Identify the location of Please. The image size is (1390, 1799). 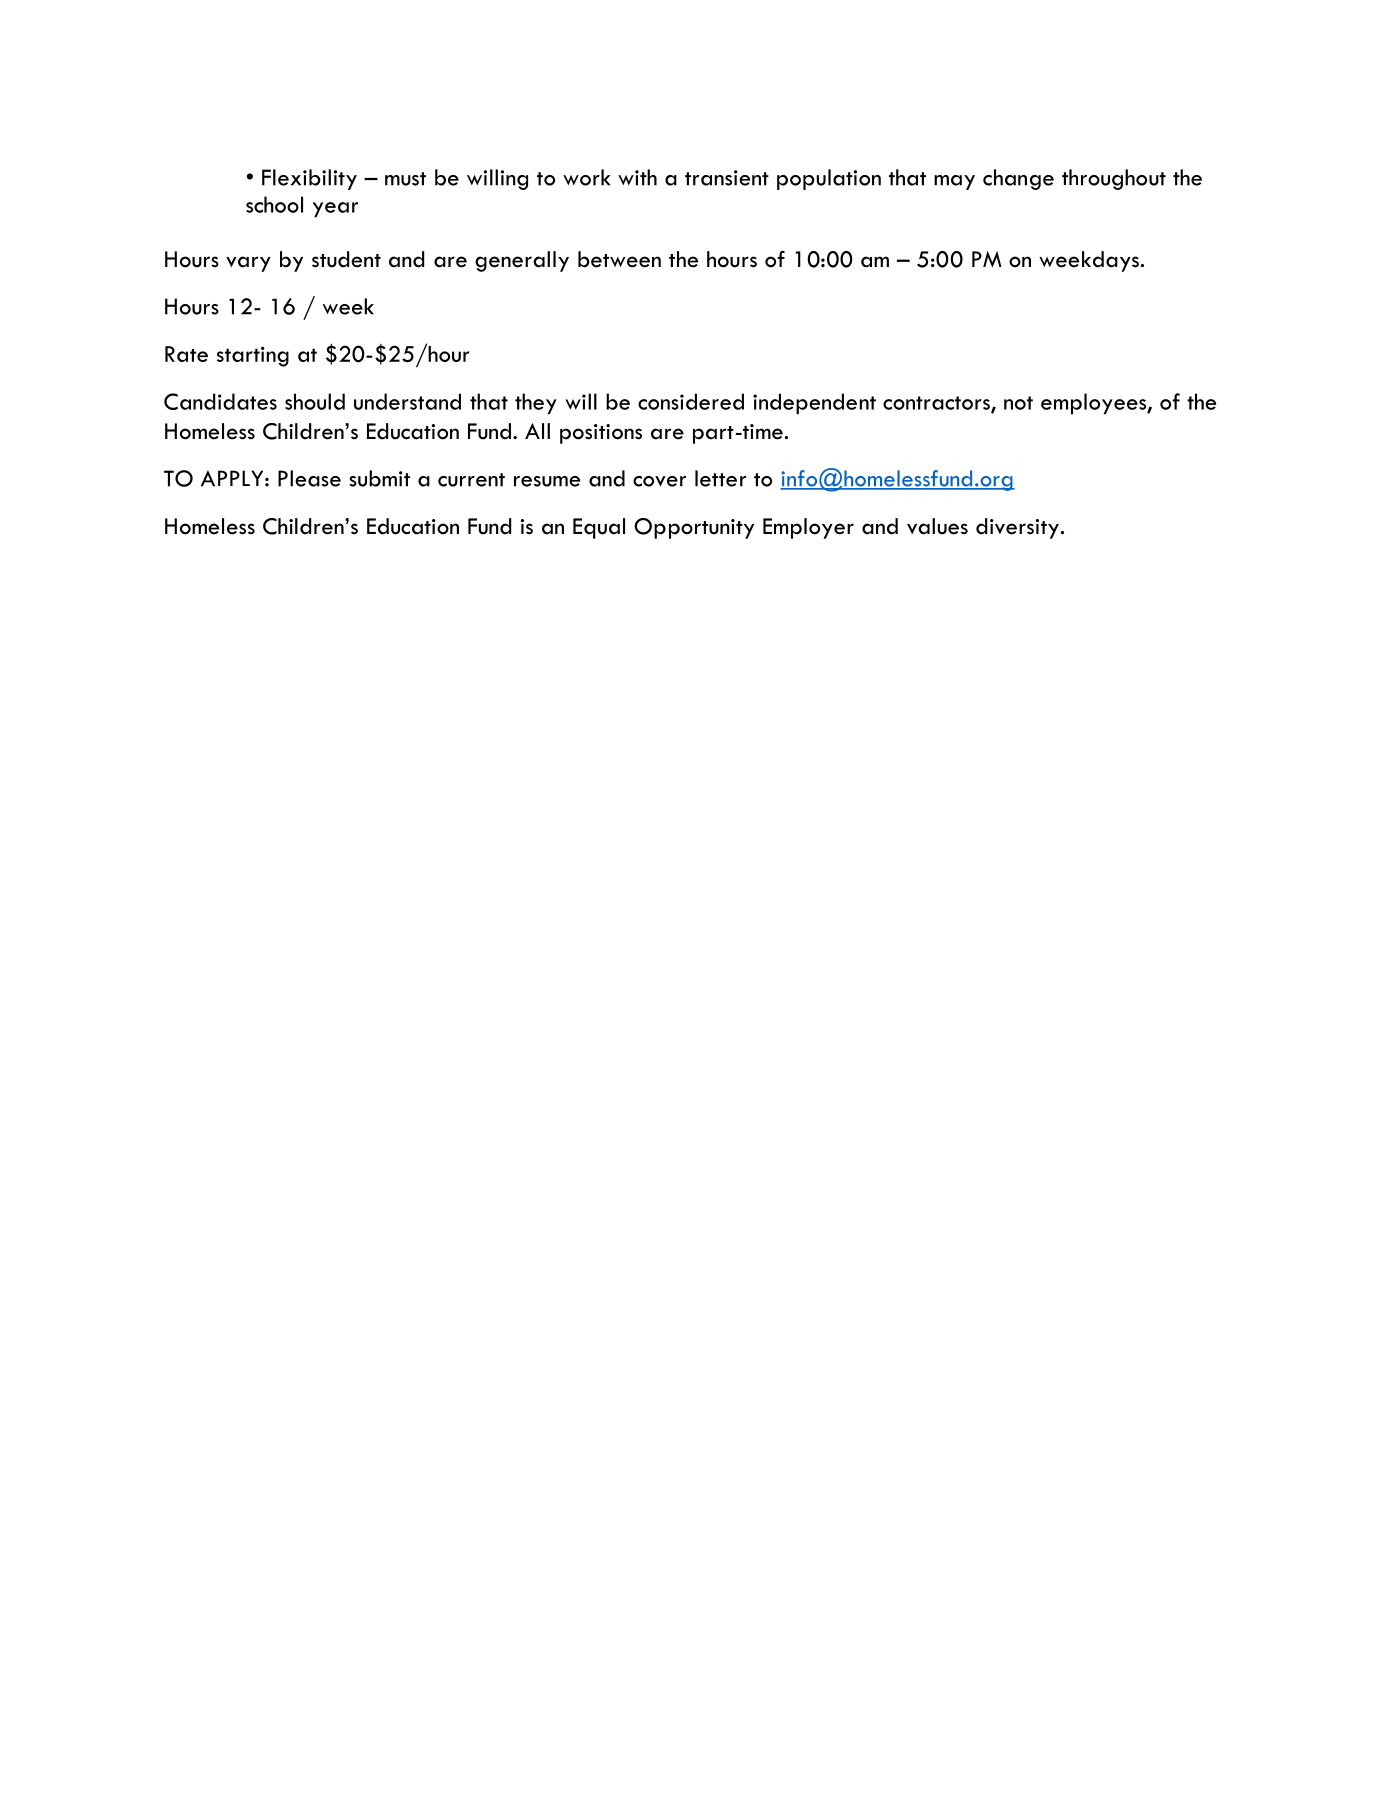
(309, 478).
